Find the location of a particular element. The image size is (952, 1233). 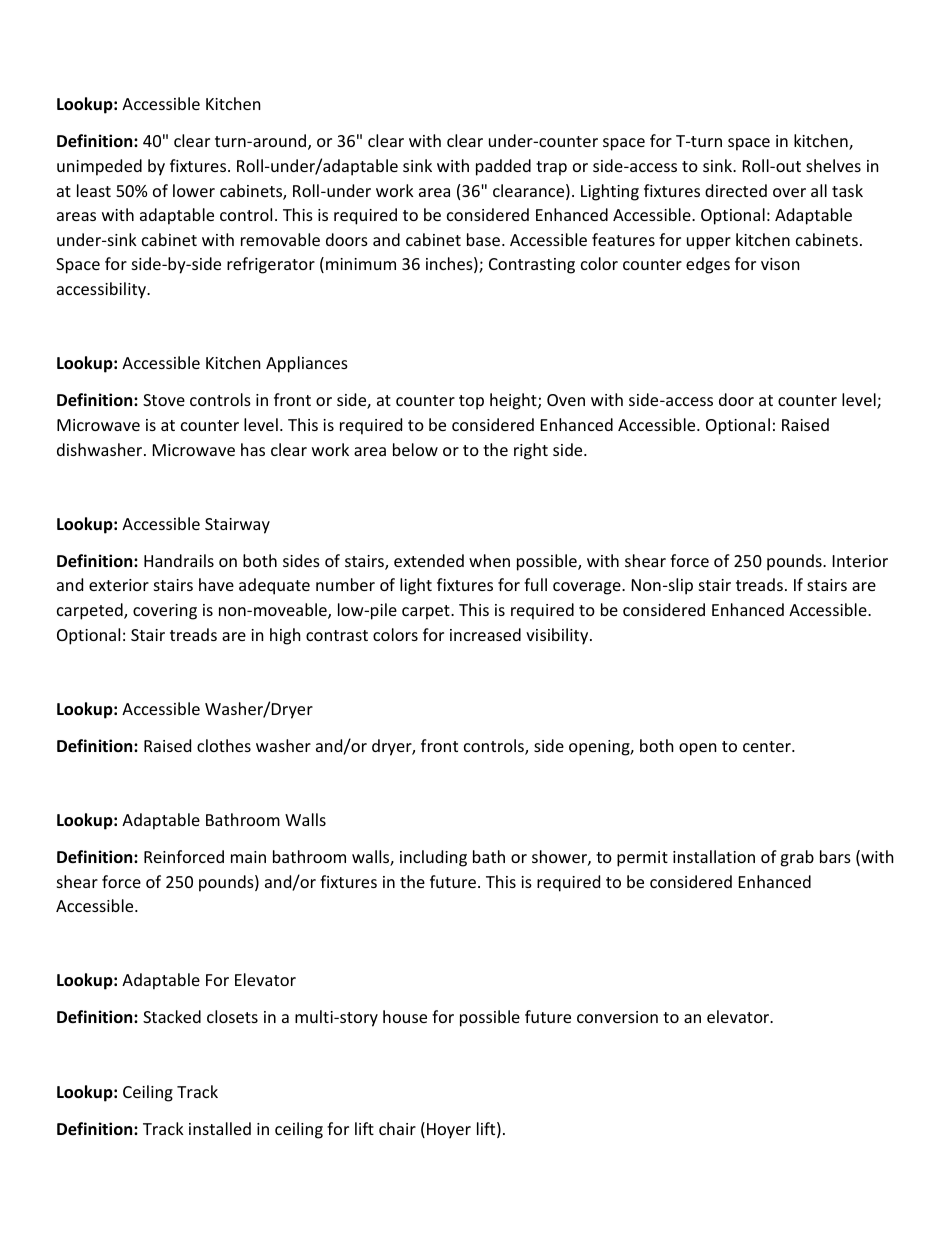

grab is located at coordinates (797, 858).
